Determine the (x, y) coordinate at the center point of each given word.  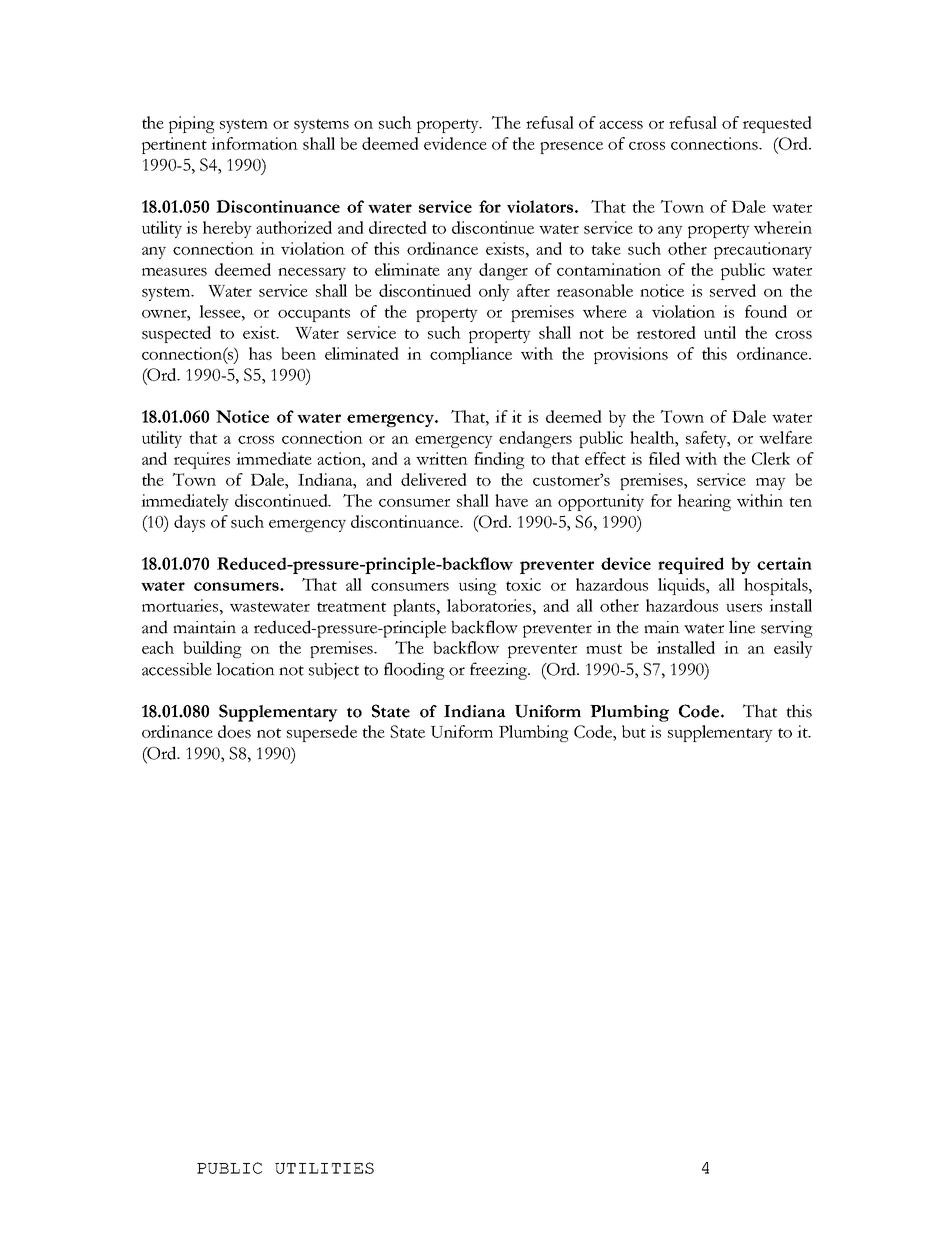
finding (499, 460)
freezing (500, 671)
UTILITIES (324, 1168)
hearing (704, 502)
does (234, 731)
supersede (322, 733)
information (254, 143)
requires (202, 460)
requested (777, 124)
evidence (455, 143)
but (634, 731)
